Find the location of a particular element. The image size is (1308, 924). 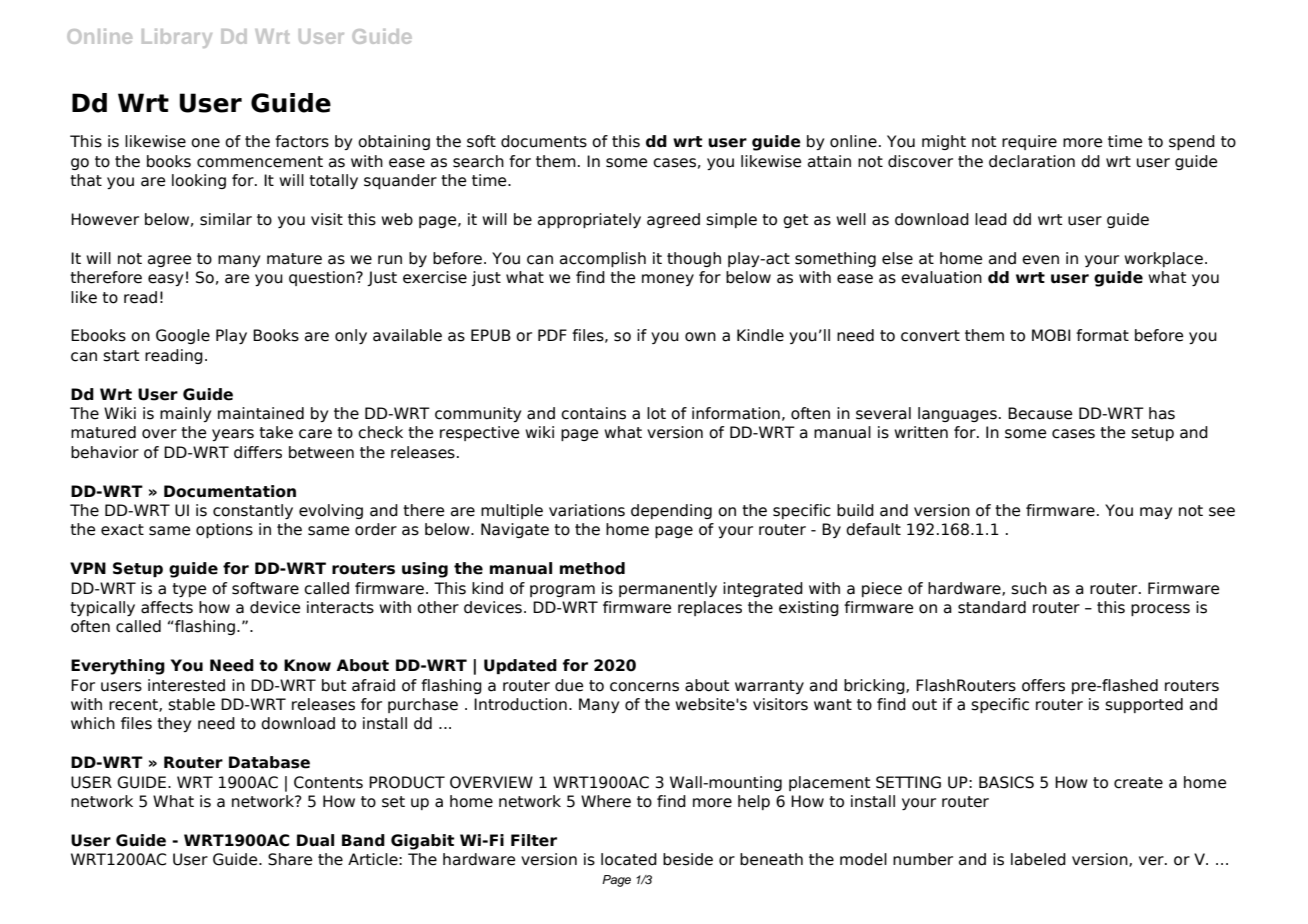

located is located at coordinates (629, 859).
